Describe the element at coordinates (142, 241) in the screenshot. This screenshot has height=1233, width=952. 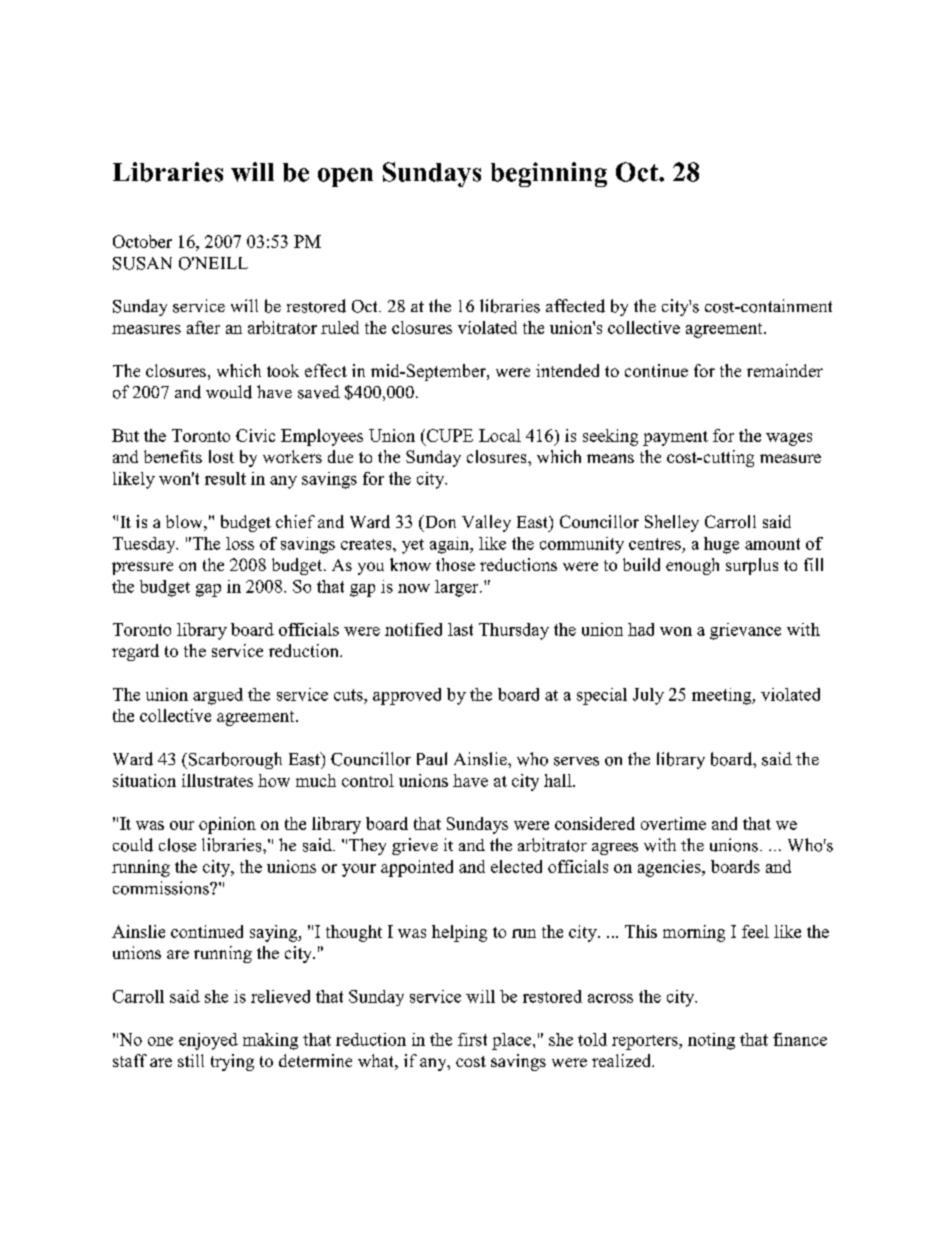
I see `October` at that location.
